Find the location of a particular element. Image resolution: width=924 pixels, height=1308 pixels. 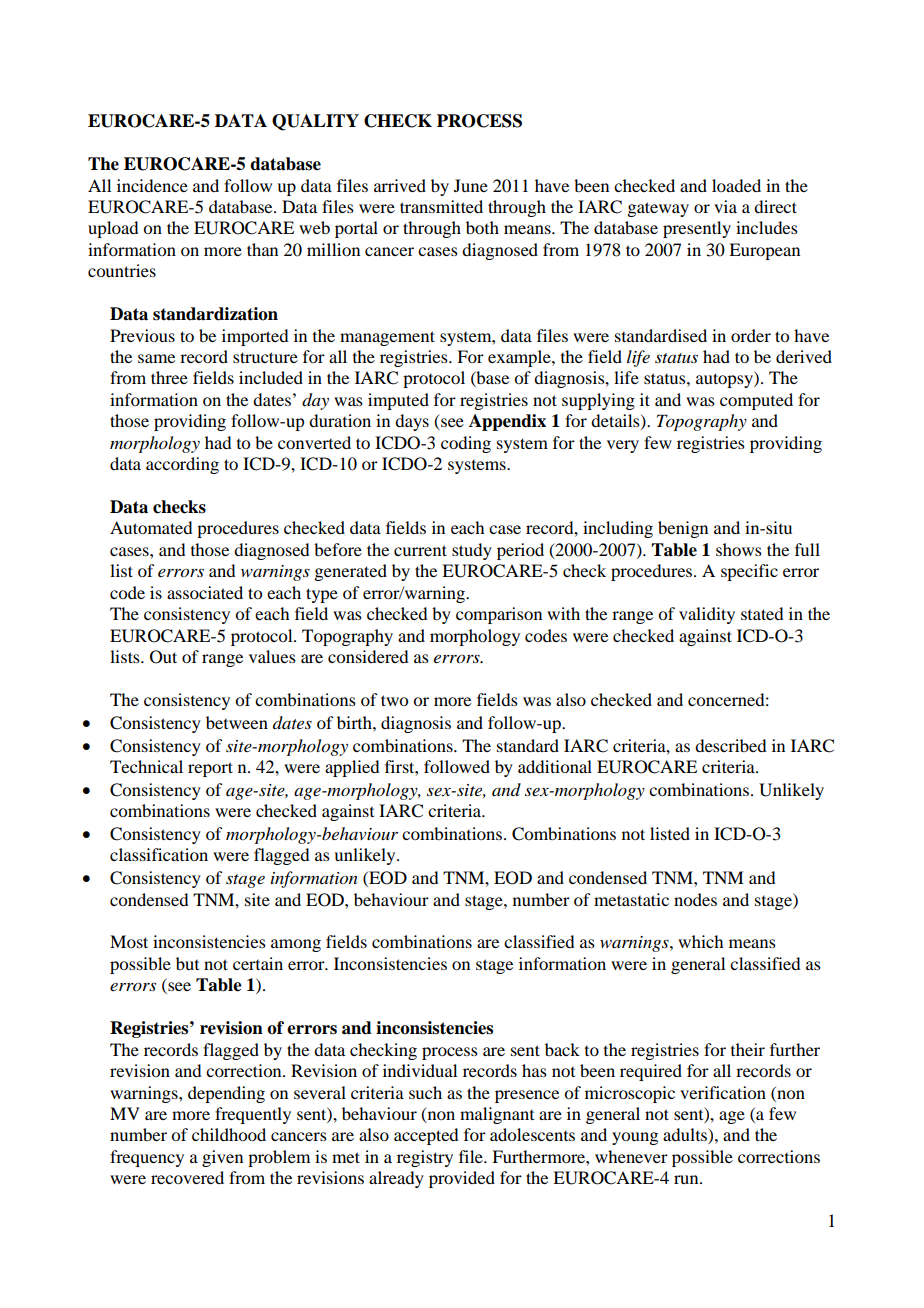

incidence is located at coordinates (152, 185).
